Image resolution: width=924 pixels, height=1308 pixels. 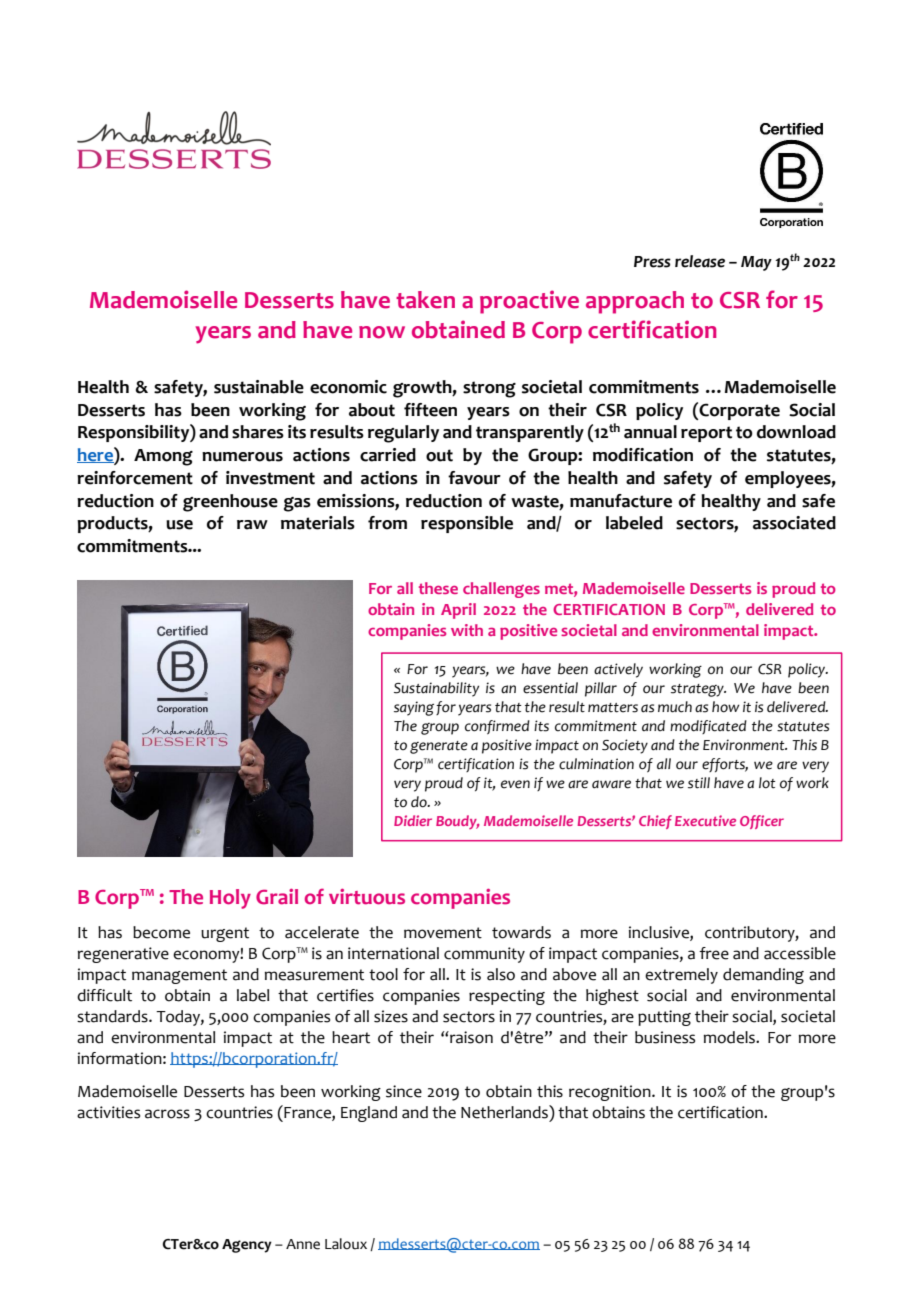 What do you see at coordinates (230, 899) in the image?
I see `Holy` at bounding box center [230, 899].
